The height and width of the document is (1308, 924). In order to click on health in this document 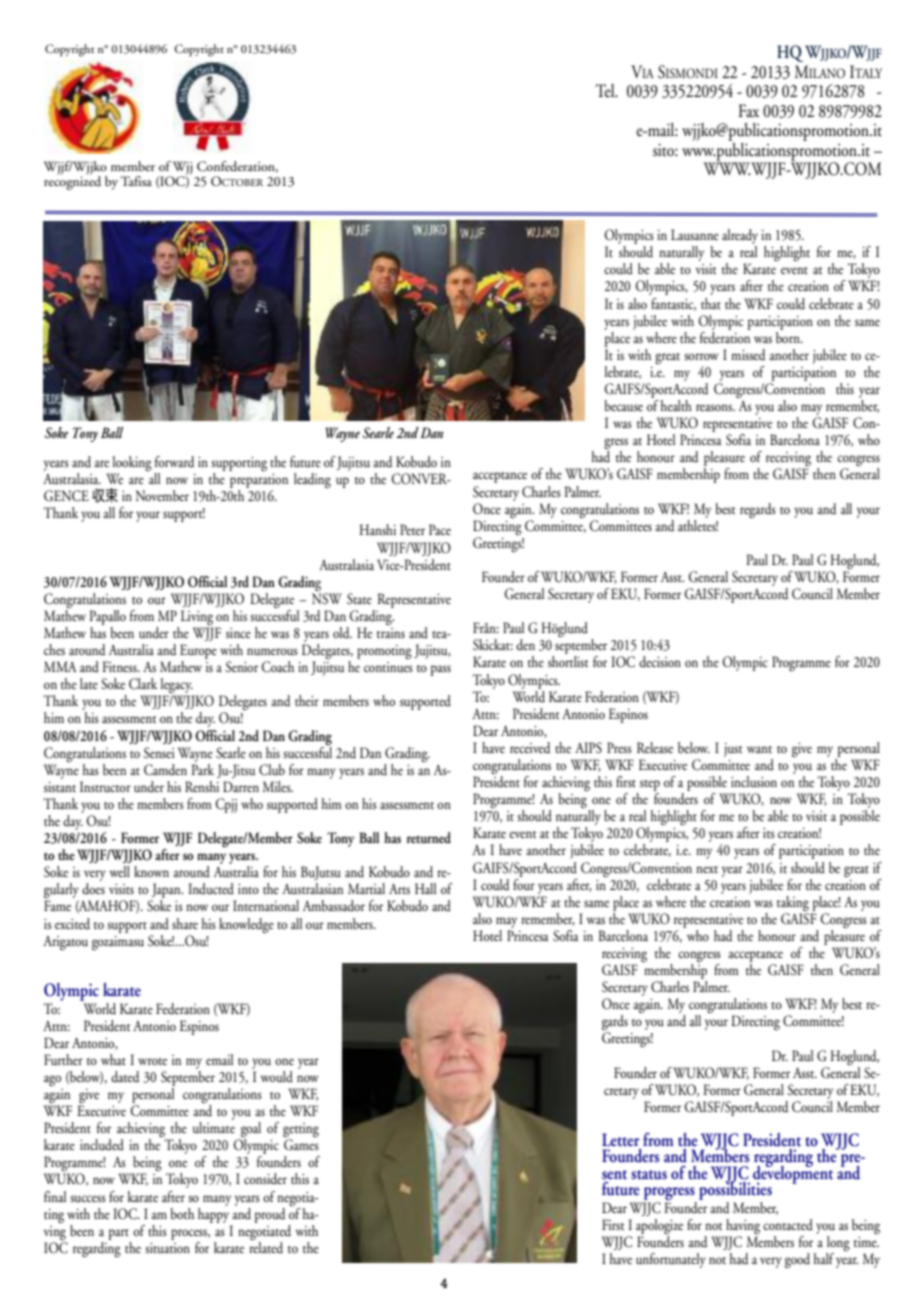, I will do `click(676, 405)`.
